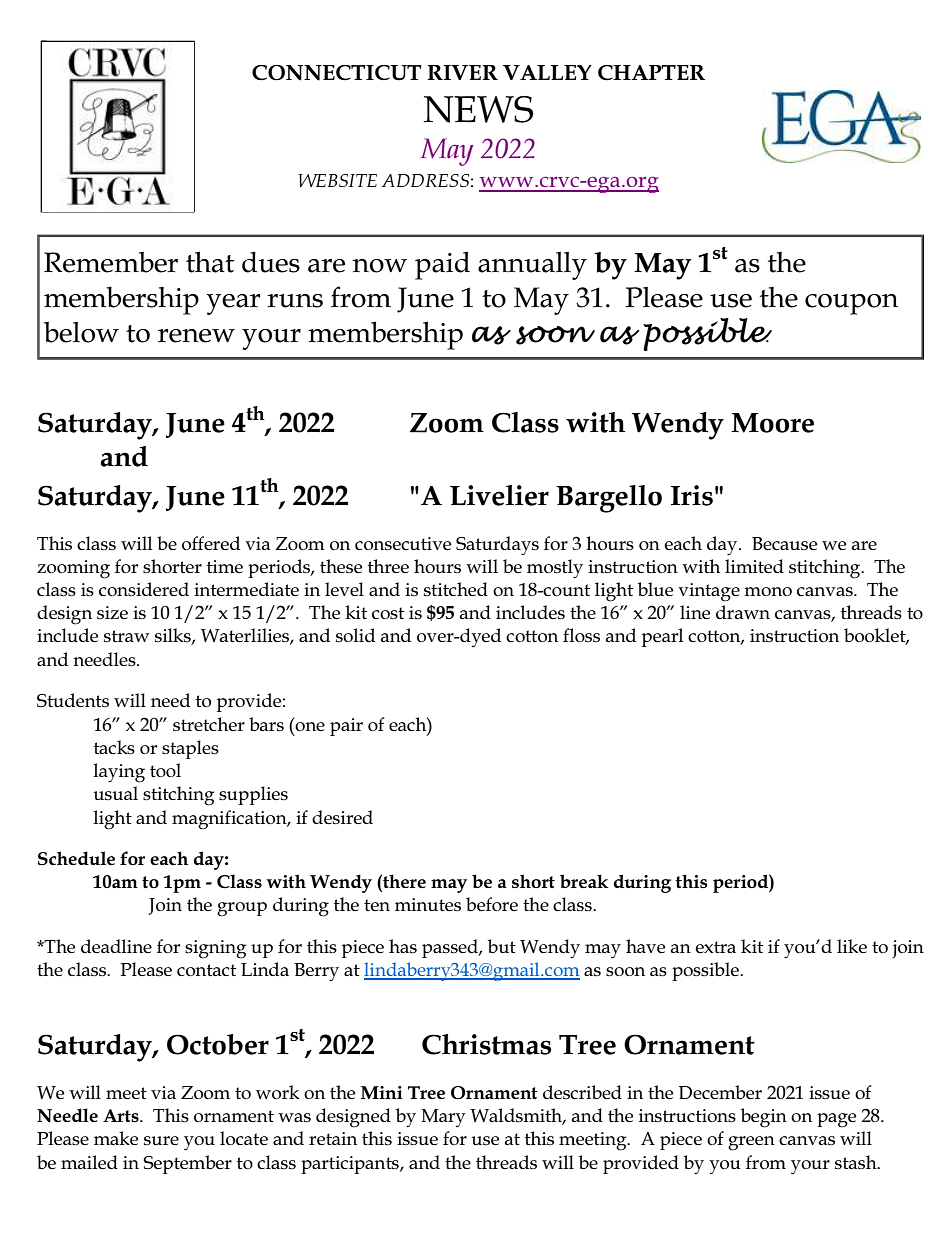  I want to click on extra, so click(716, 947).
